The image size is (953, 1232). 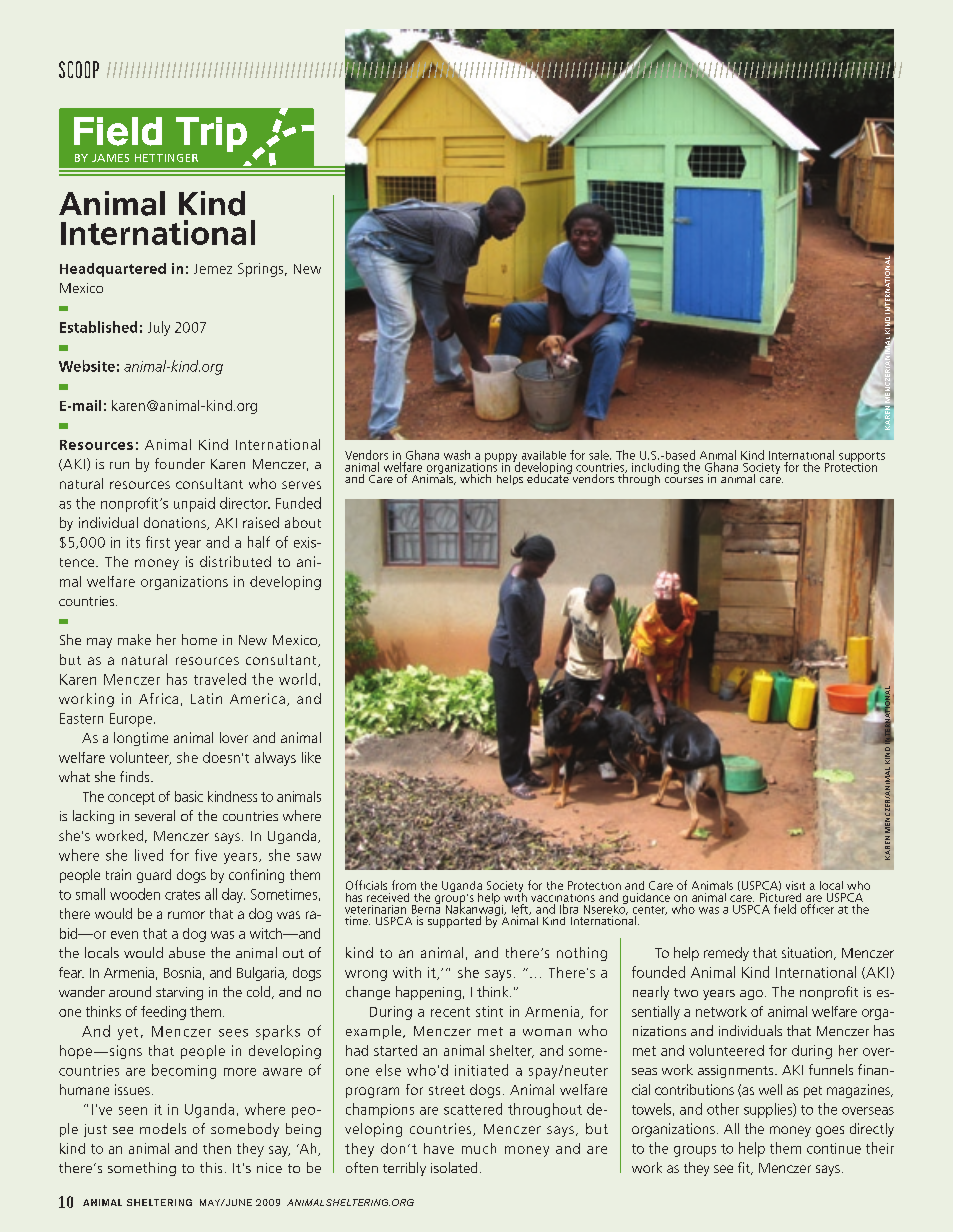 I want to click on wash, so click(x=457, y=455).
